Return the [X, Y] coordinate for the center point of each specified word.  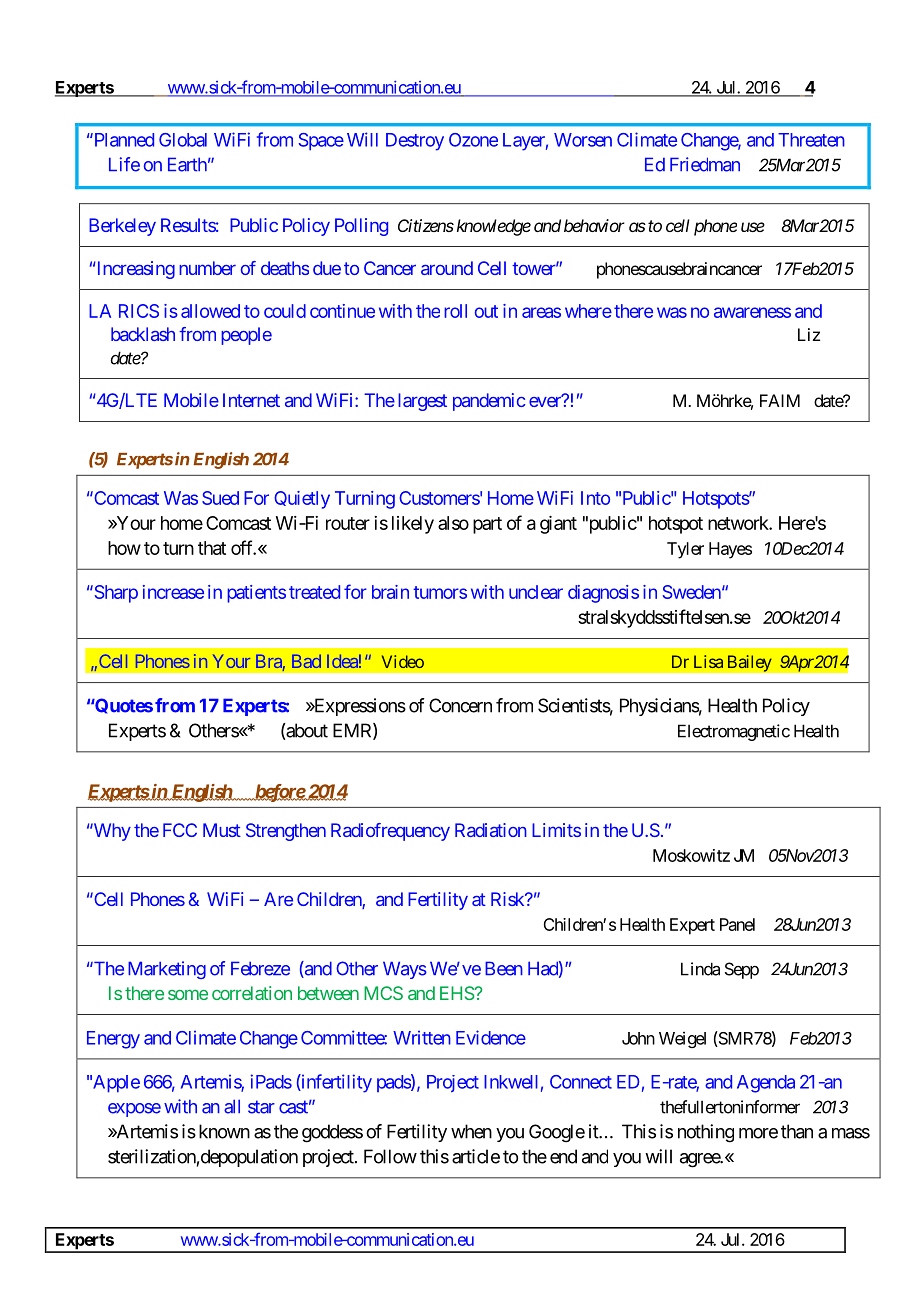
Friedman [705, 164]
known [224, 1131]
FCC [180, 830]
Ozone [473, 140]
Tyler [685, 550]
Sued [220, 498]
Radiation [491, 830]
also [453, 523]
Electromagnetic [734, 732]
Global [183, 140]
